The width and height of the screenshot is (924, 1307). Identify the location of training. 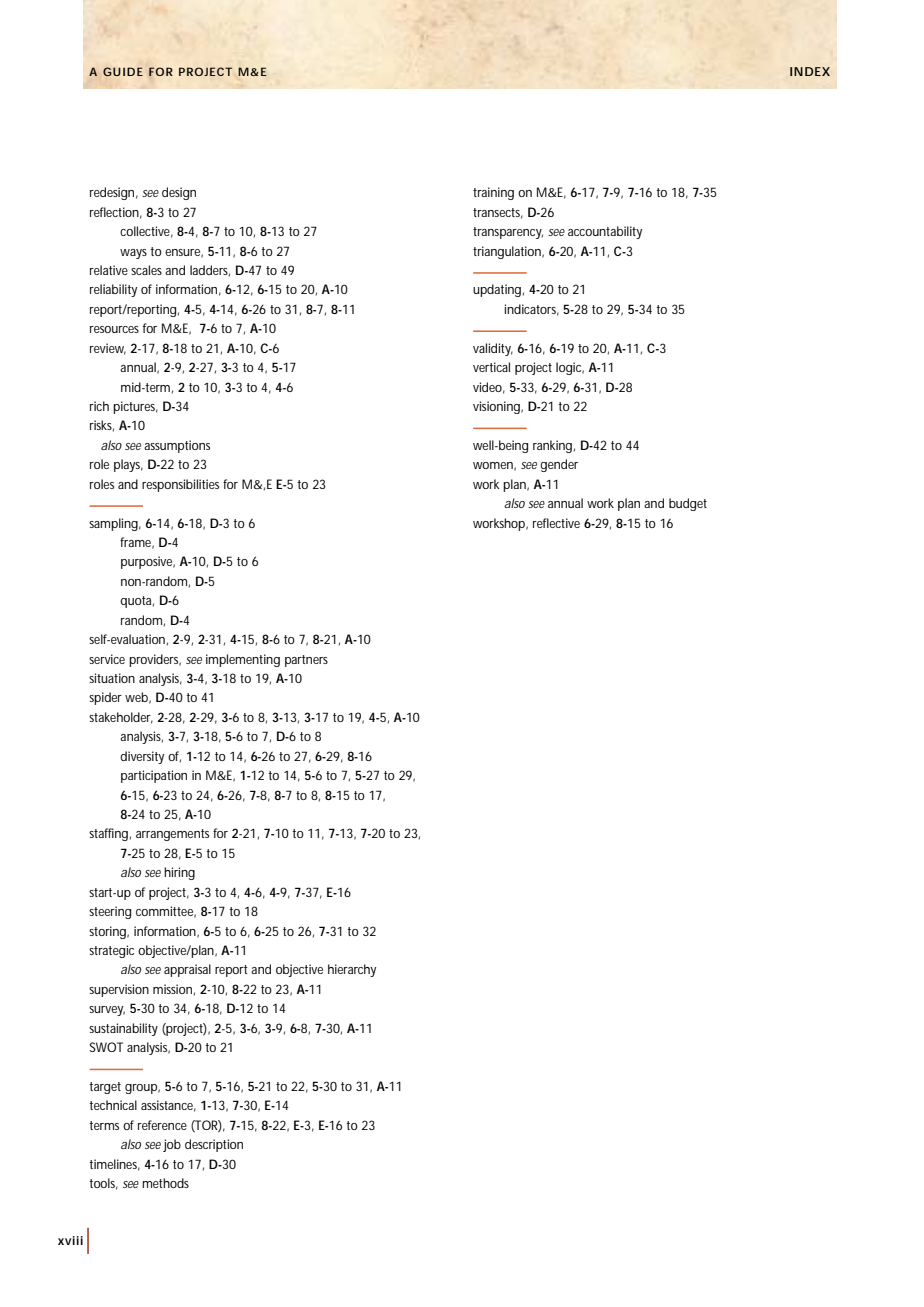
(493, 193).
